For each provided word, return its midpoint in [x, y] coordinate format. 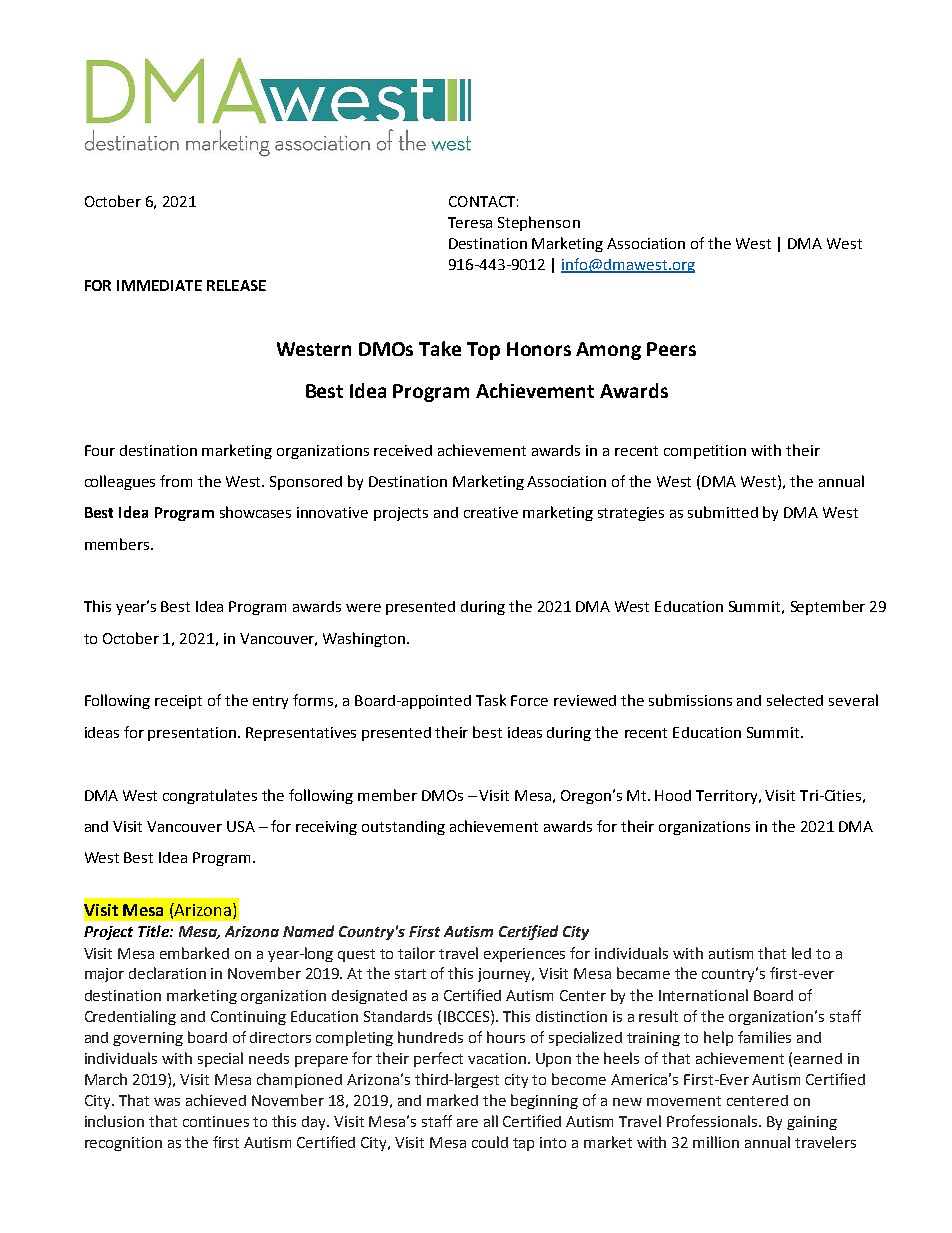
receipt [178, 702]
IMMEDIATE [159, 285]
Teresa [470, 222]
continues [216, 1121]
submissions [690, 700]
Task [491, 700]
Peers [671, 349]
